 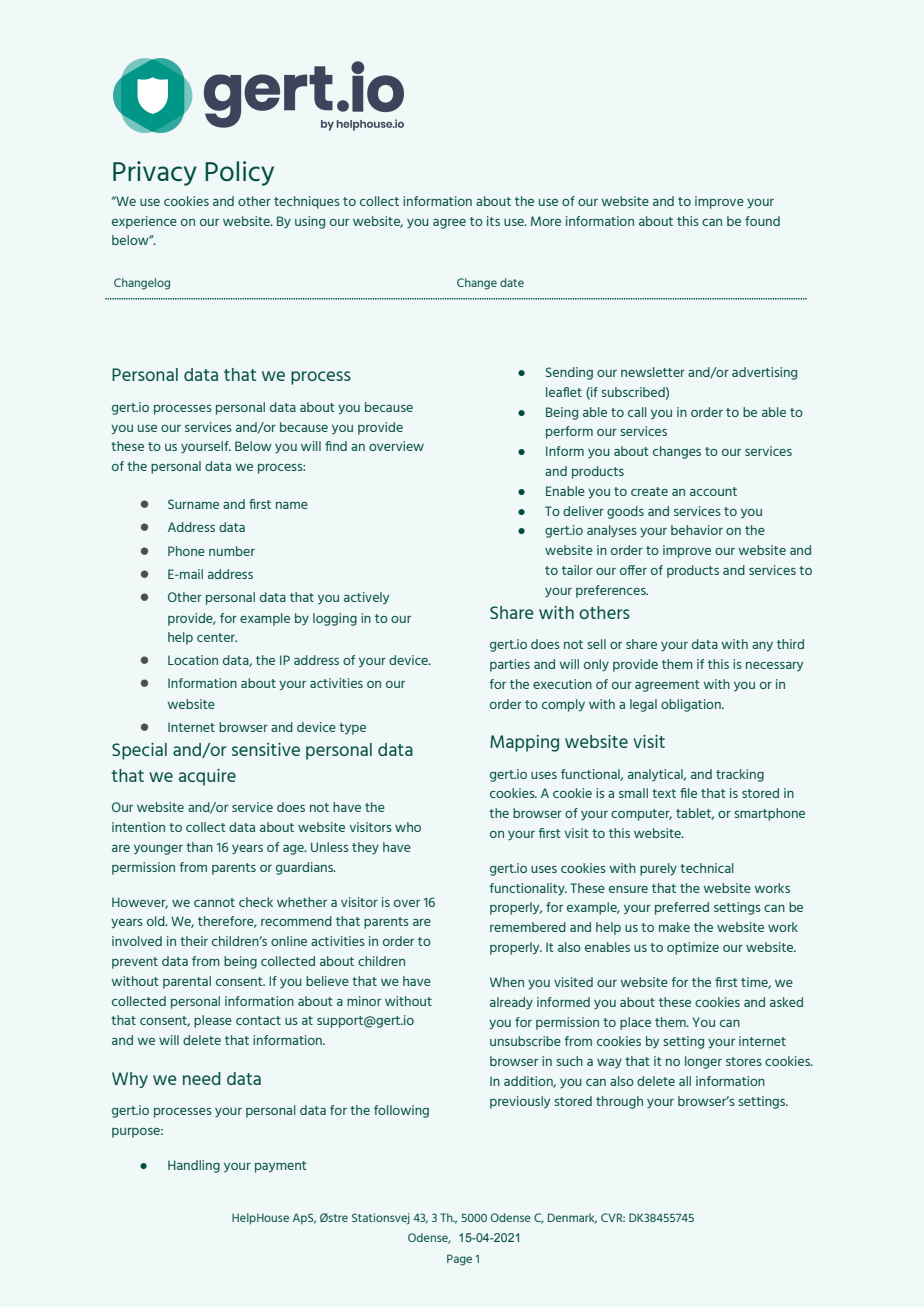 I want to click on Handling, so click(x=194, y=1166).
